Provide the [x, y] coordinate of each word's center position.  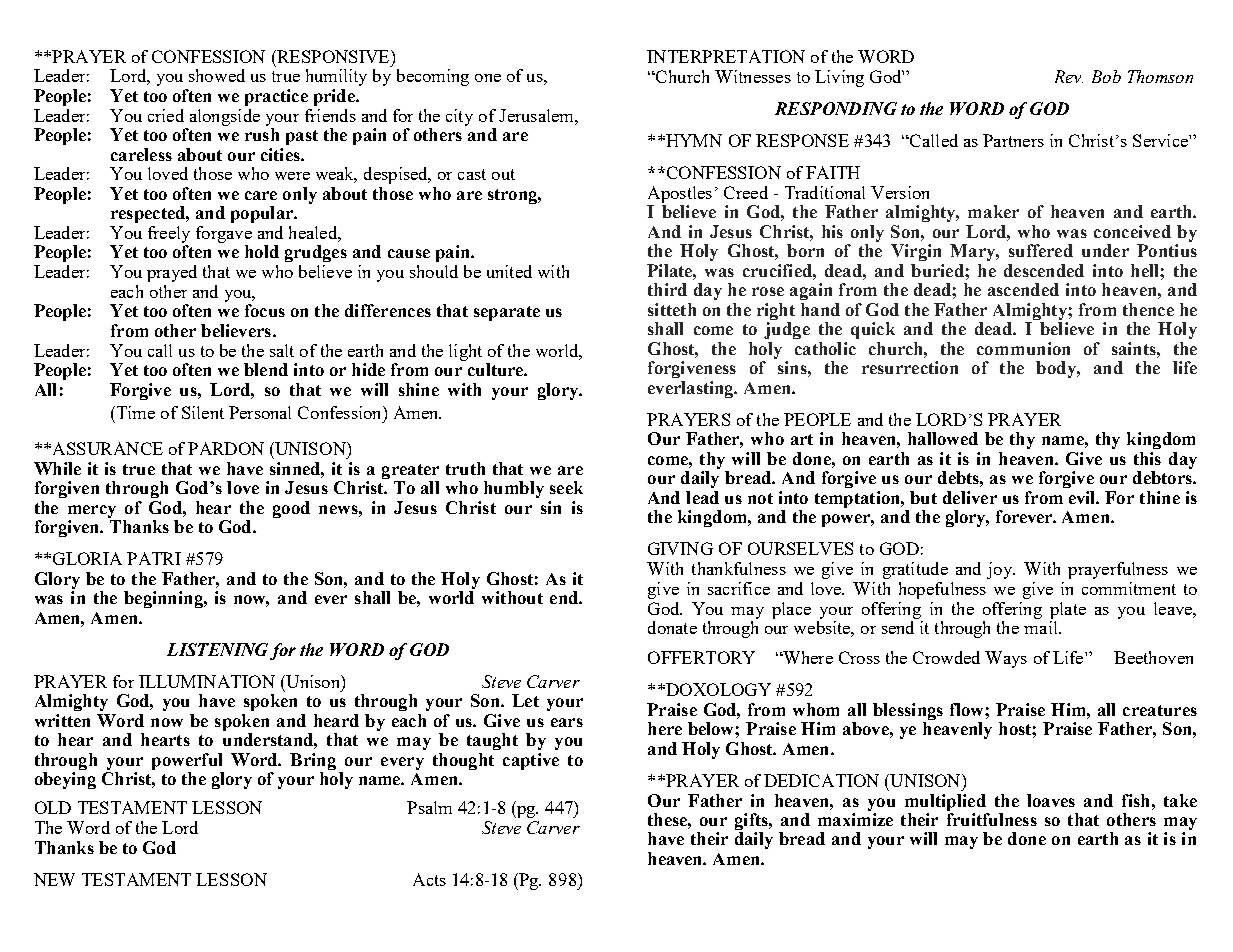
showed [217, 75]
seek [566, 487]
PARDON [226, 448]
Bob [1106, 76]
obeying [65, 780]
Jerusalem [537, 115]
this [1147, 458]
